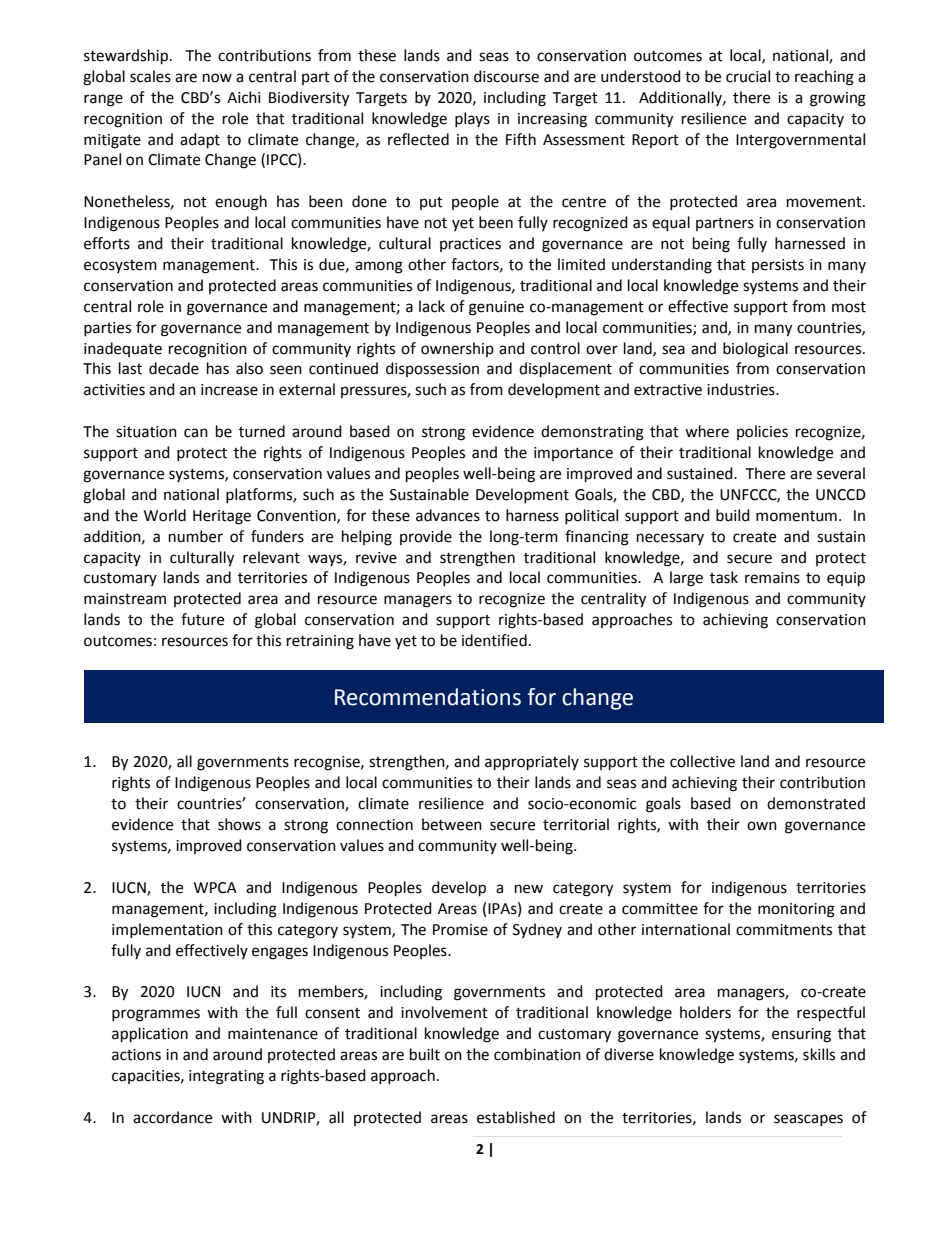 This screenshot has width=952, height=1233. Describe the element at coordinates (150, 76) in the screenshot. I see `scales` at that location.
